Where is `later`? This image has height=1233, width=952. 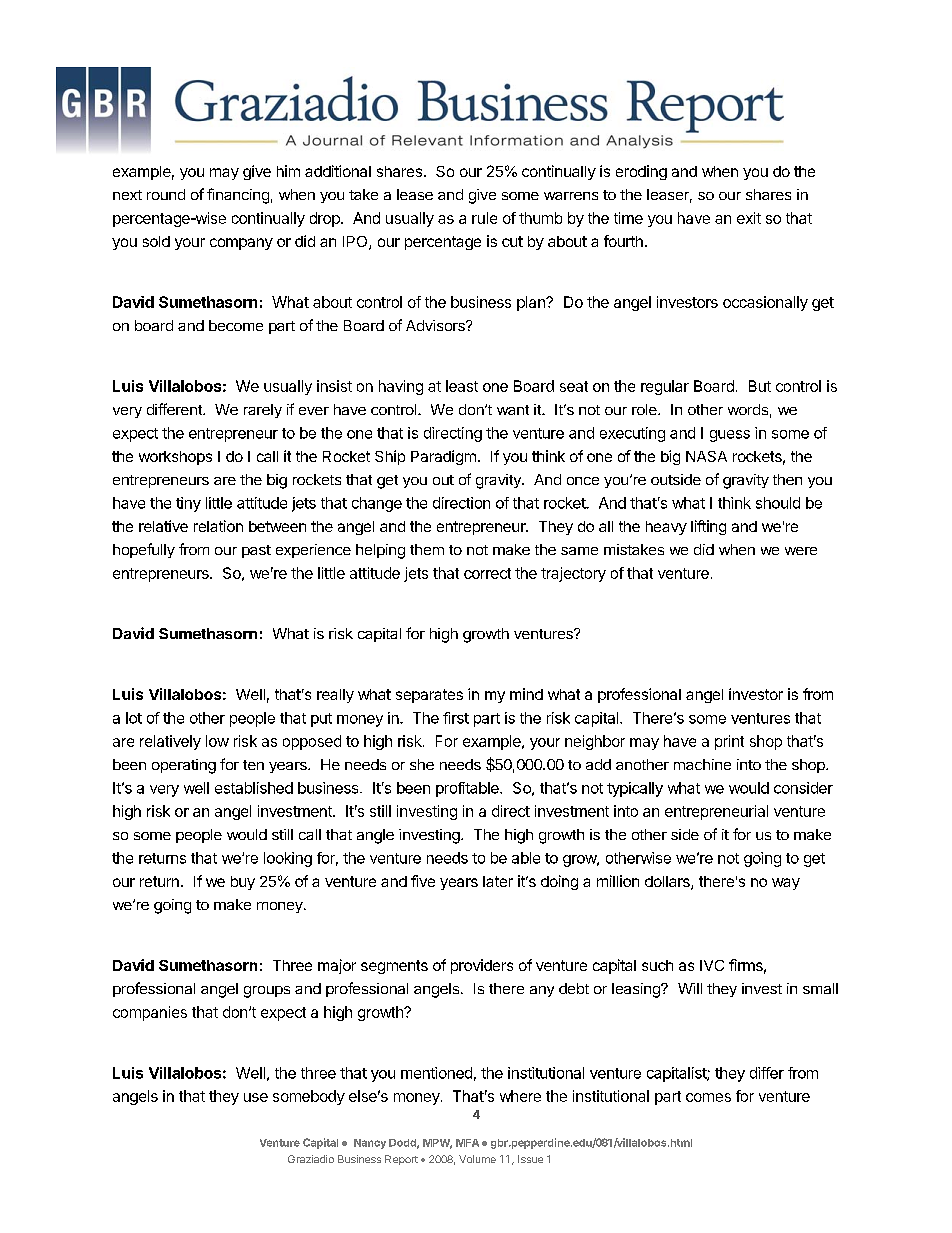 later is located at coordinates (498, 881).
